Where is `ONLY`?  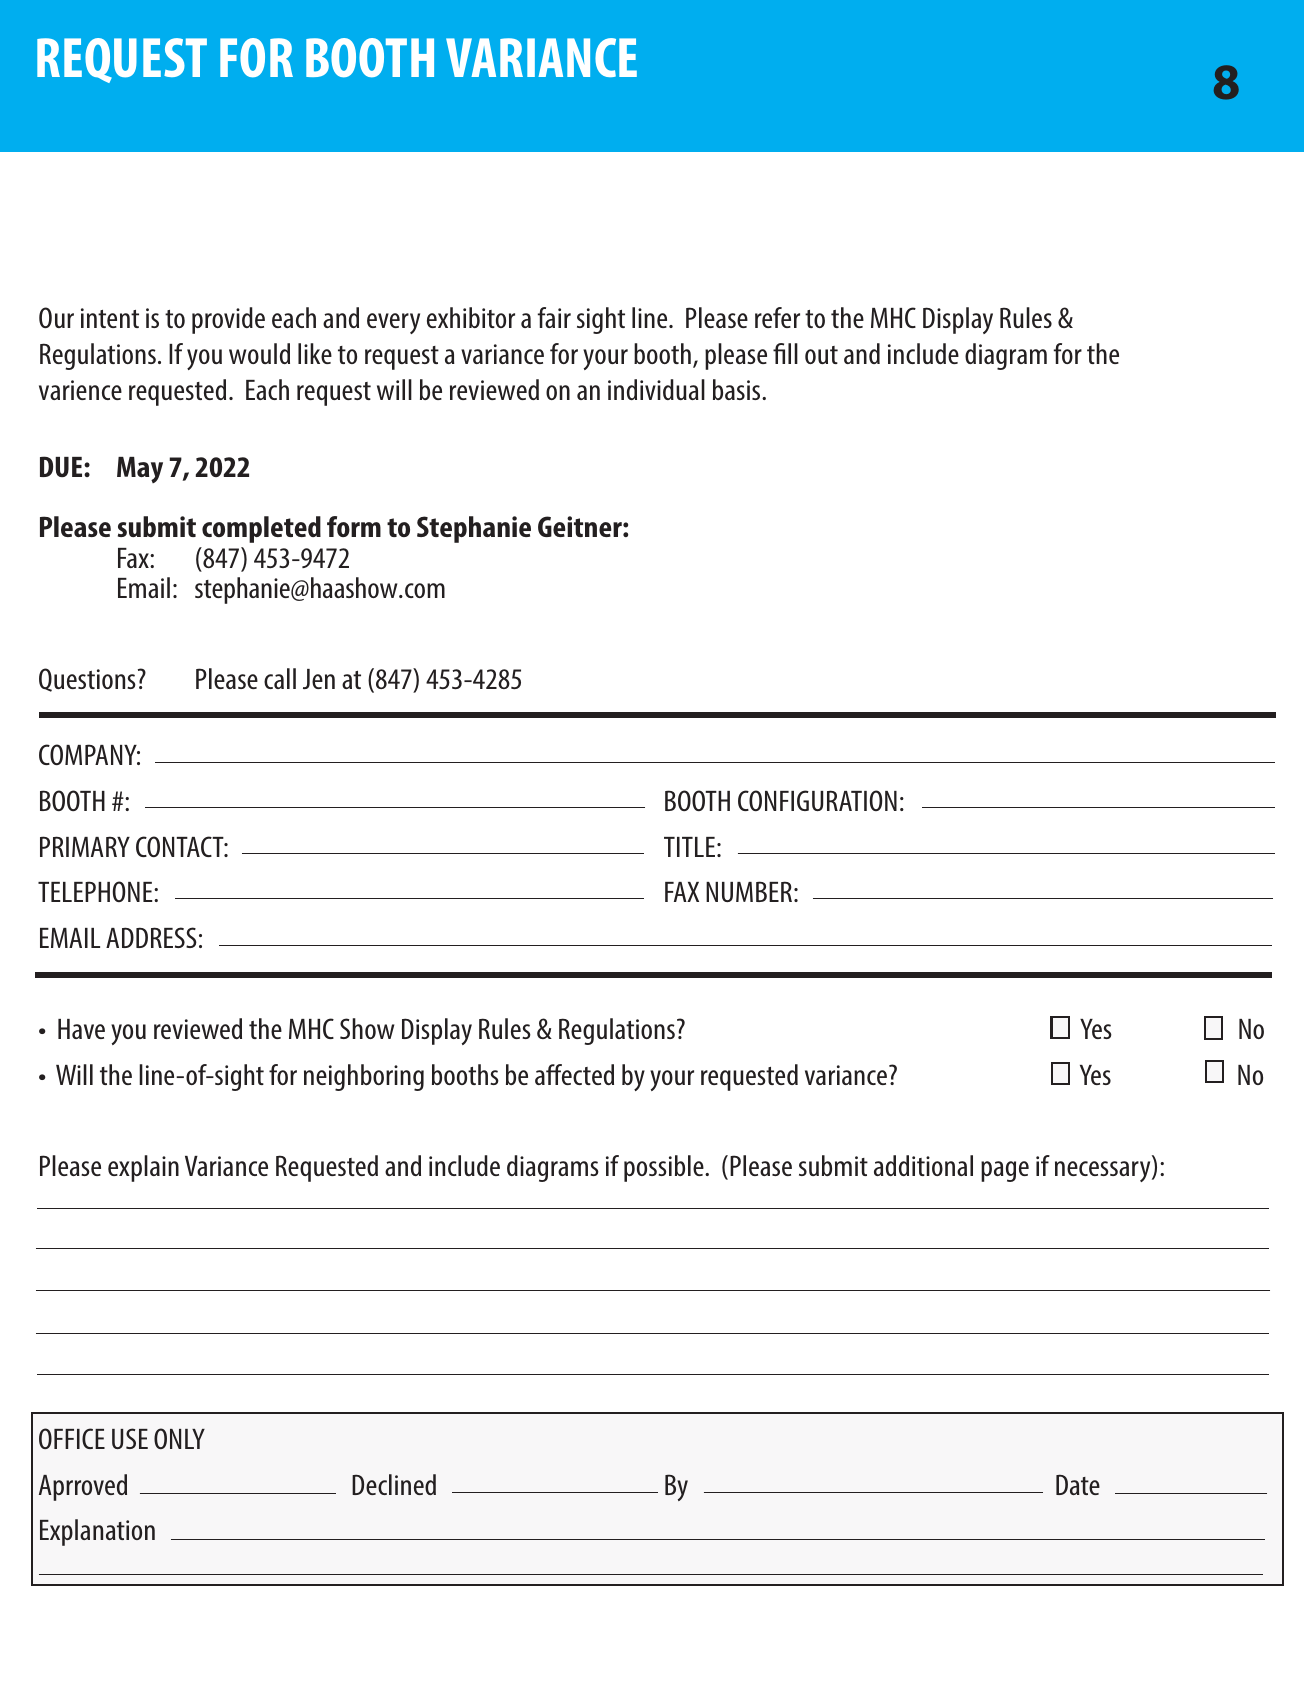 ONLY is located at coordinates (179, 1438).
